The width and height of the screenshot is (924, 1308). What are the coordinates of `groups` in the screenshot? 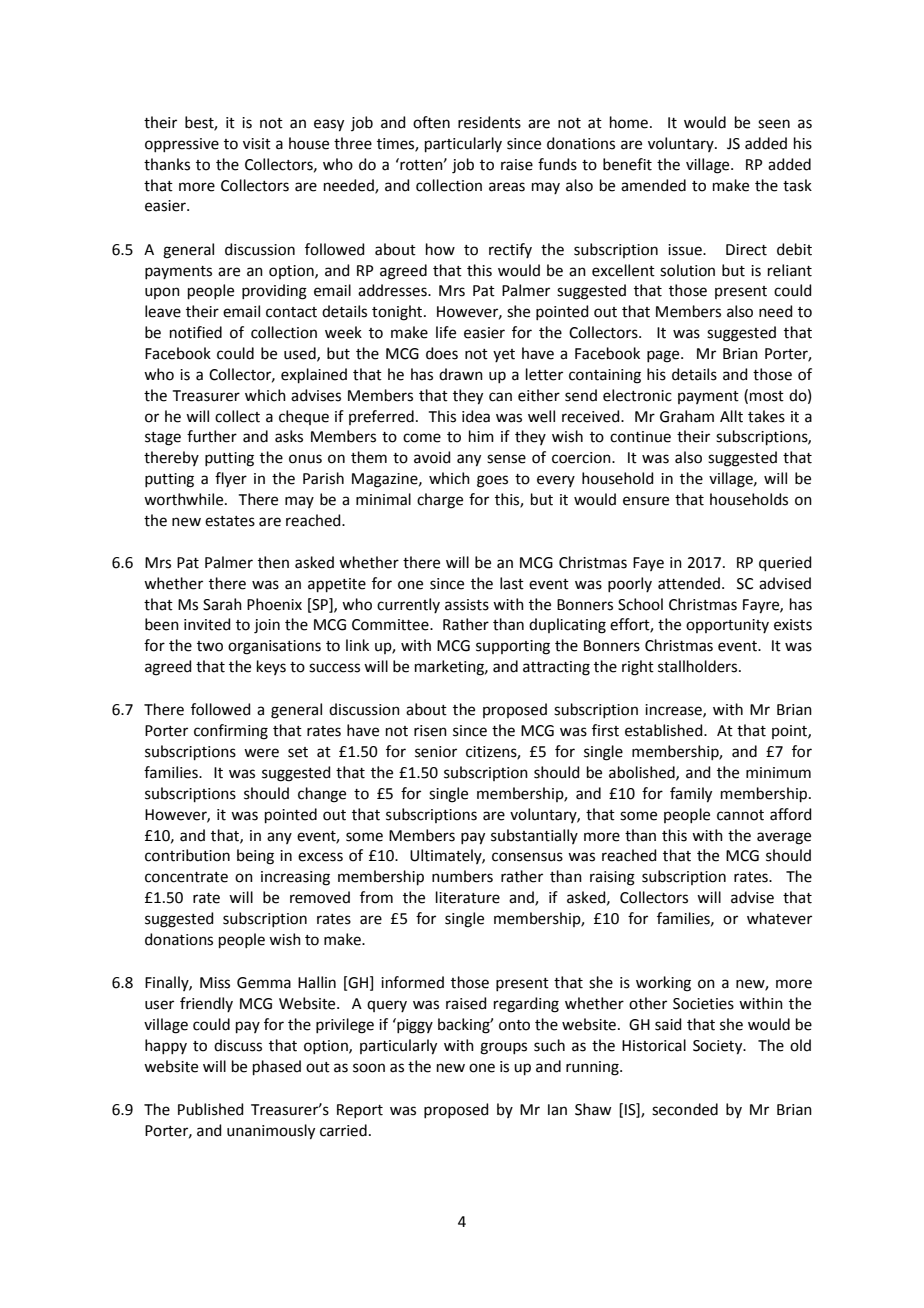 It's located at (503, 1048).
